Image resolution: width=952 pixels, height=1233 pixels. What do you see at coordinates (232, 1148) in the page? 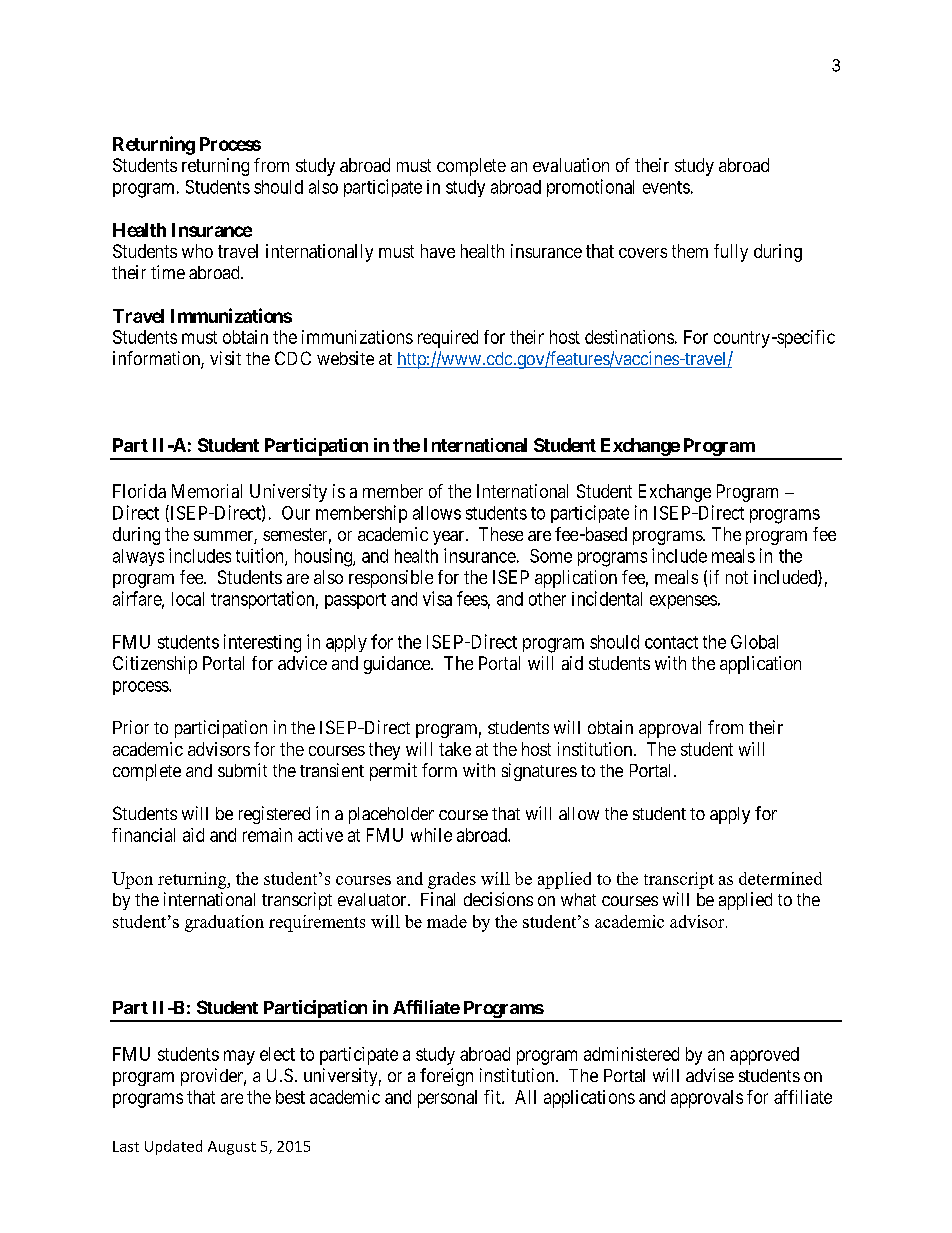
I see `August` at bounding box center [232, 1148].
